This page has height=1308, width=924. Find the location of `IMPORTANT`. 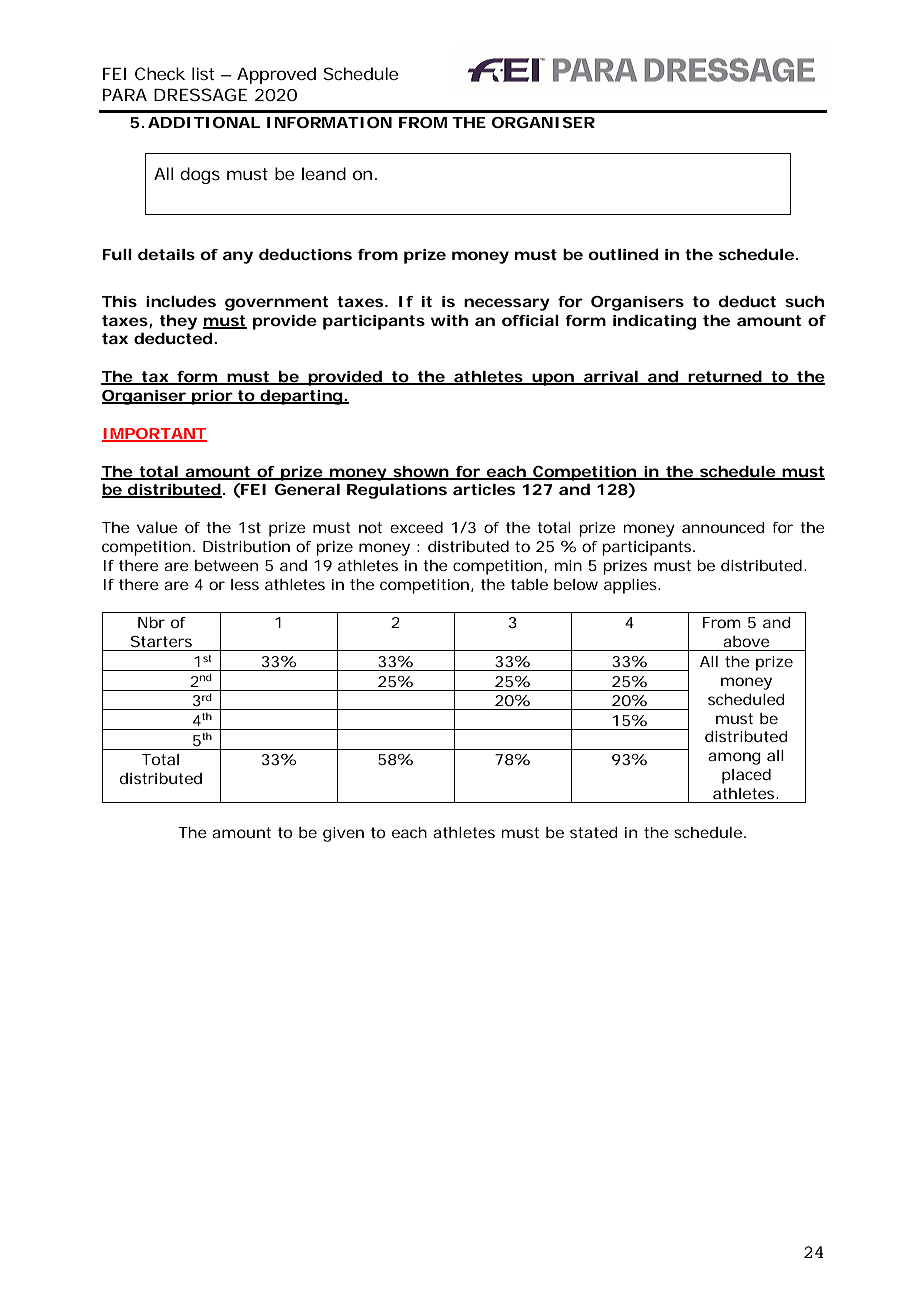

IMPORTANT is located at coordinates (154, 434).
